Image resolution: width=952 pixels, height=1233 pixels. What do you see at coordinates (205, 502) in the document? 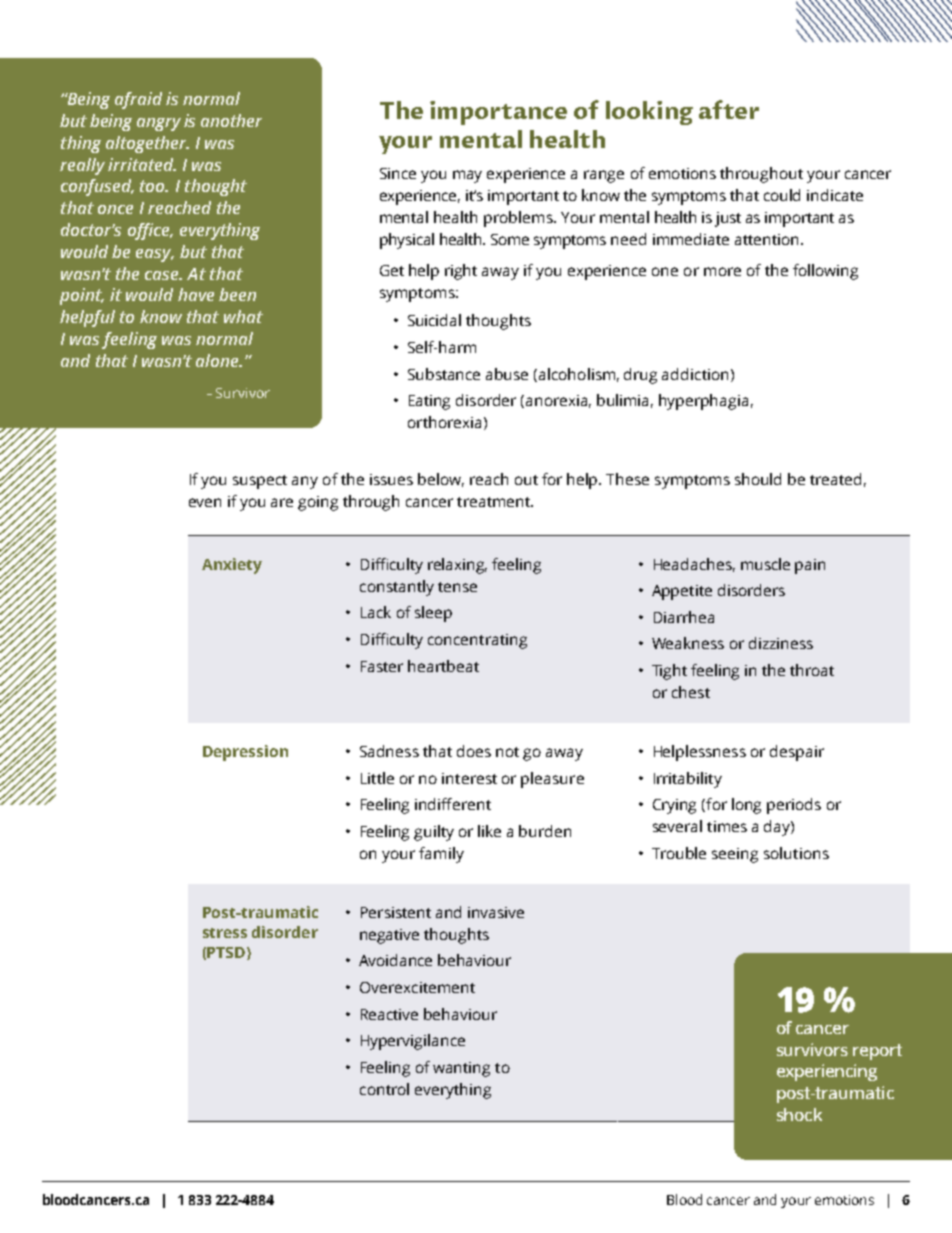
I see `even` at bounding box center [205, 502].
